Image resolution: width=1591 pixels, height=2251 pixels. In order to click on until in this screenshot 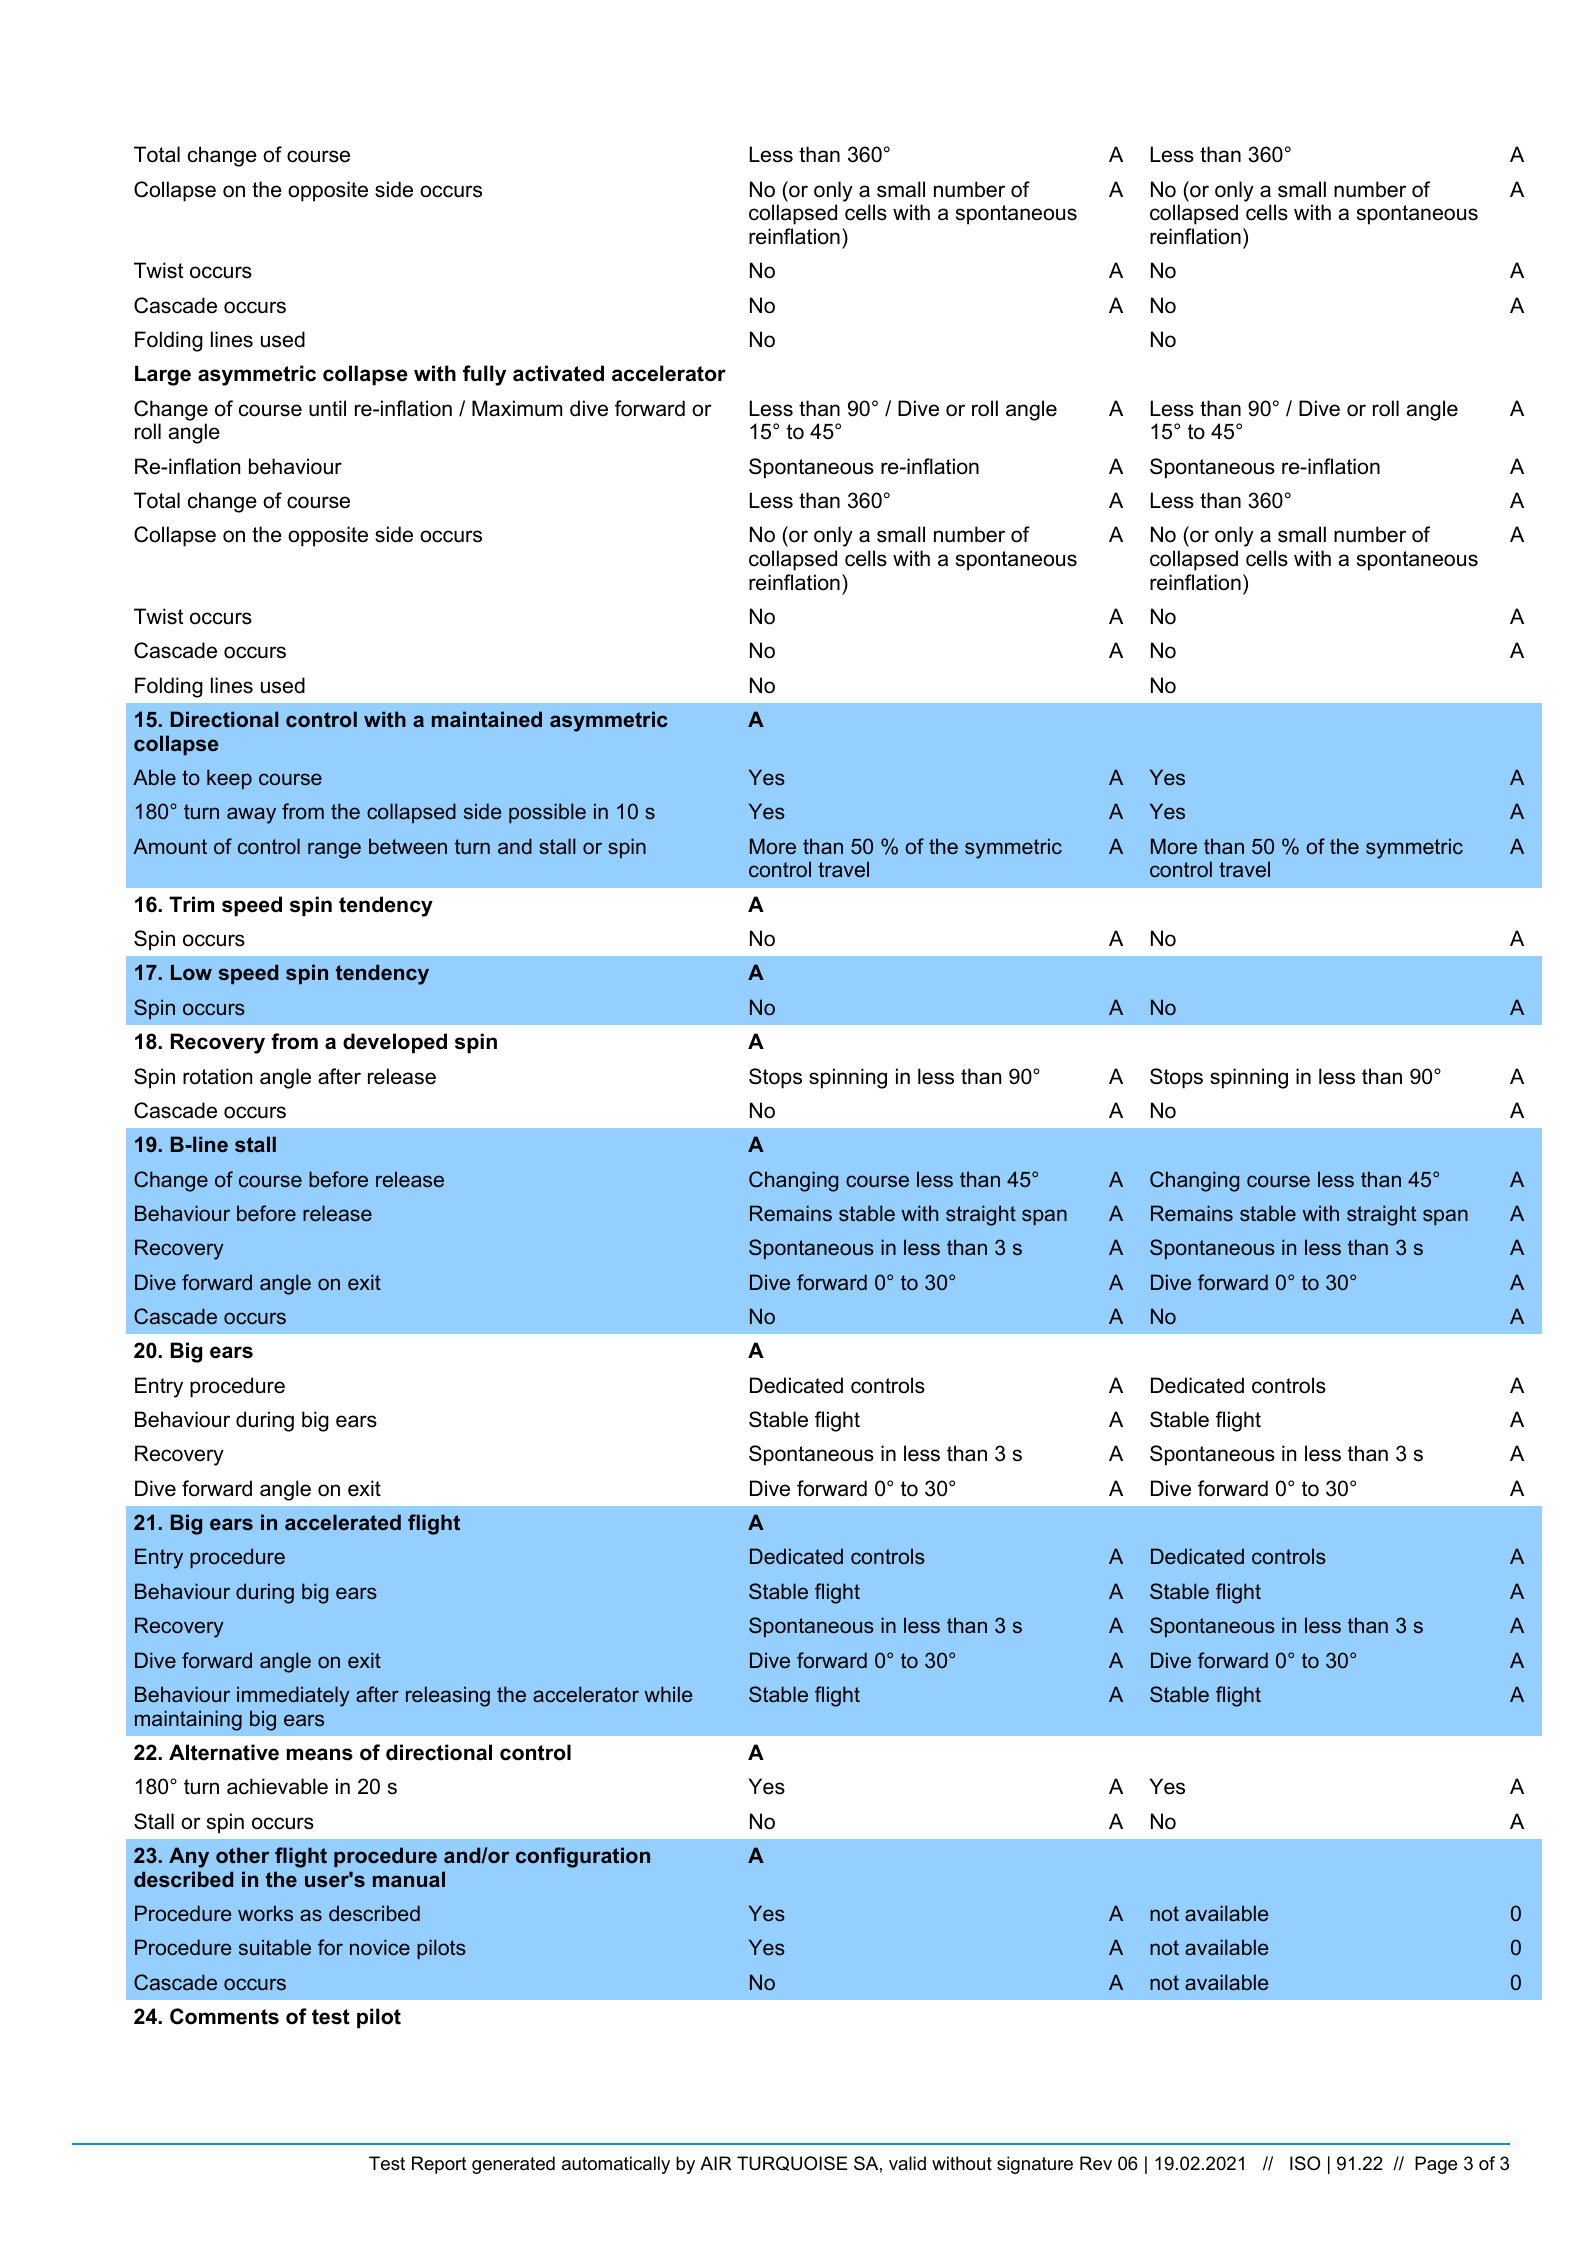, I will do `click(327, 408)`.
